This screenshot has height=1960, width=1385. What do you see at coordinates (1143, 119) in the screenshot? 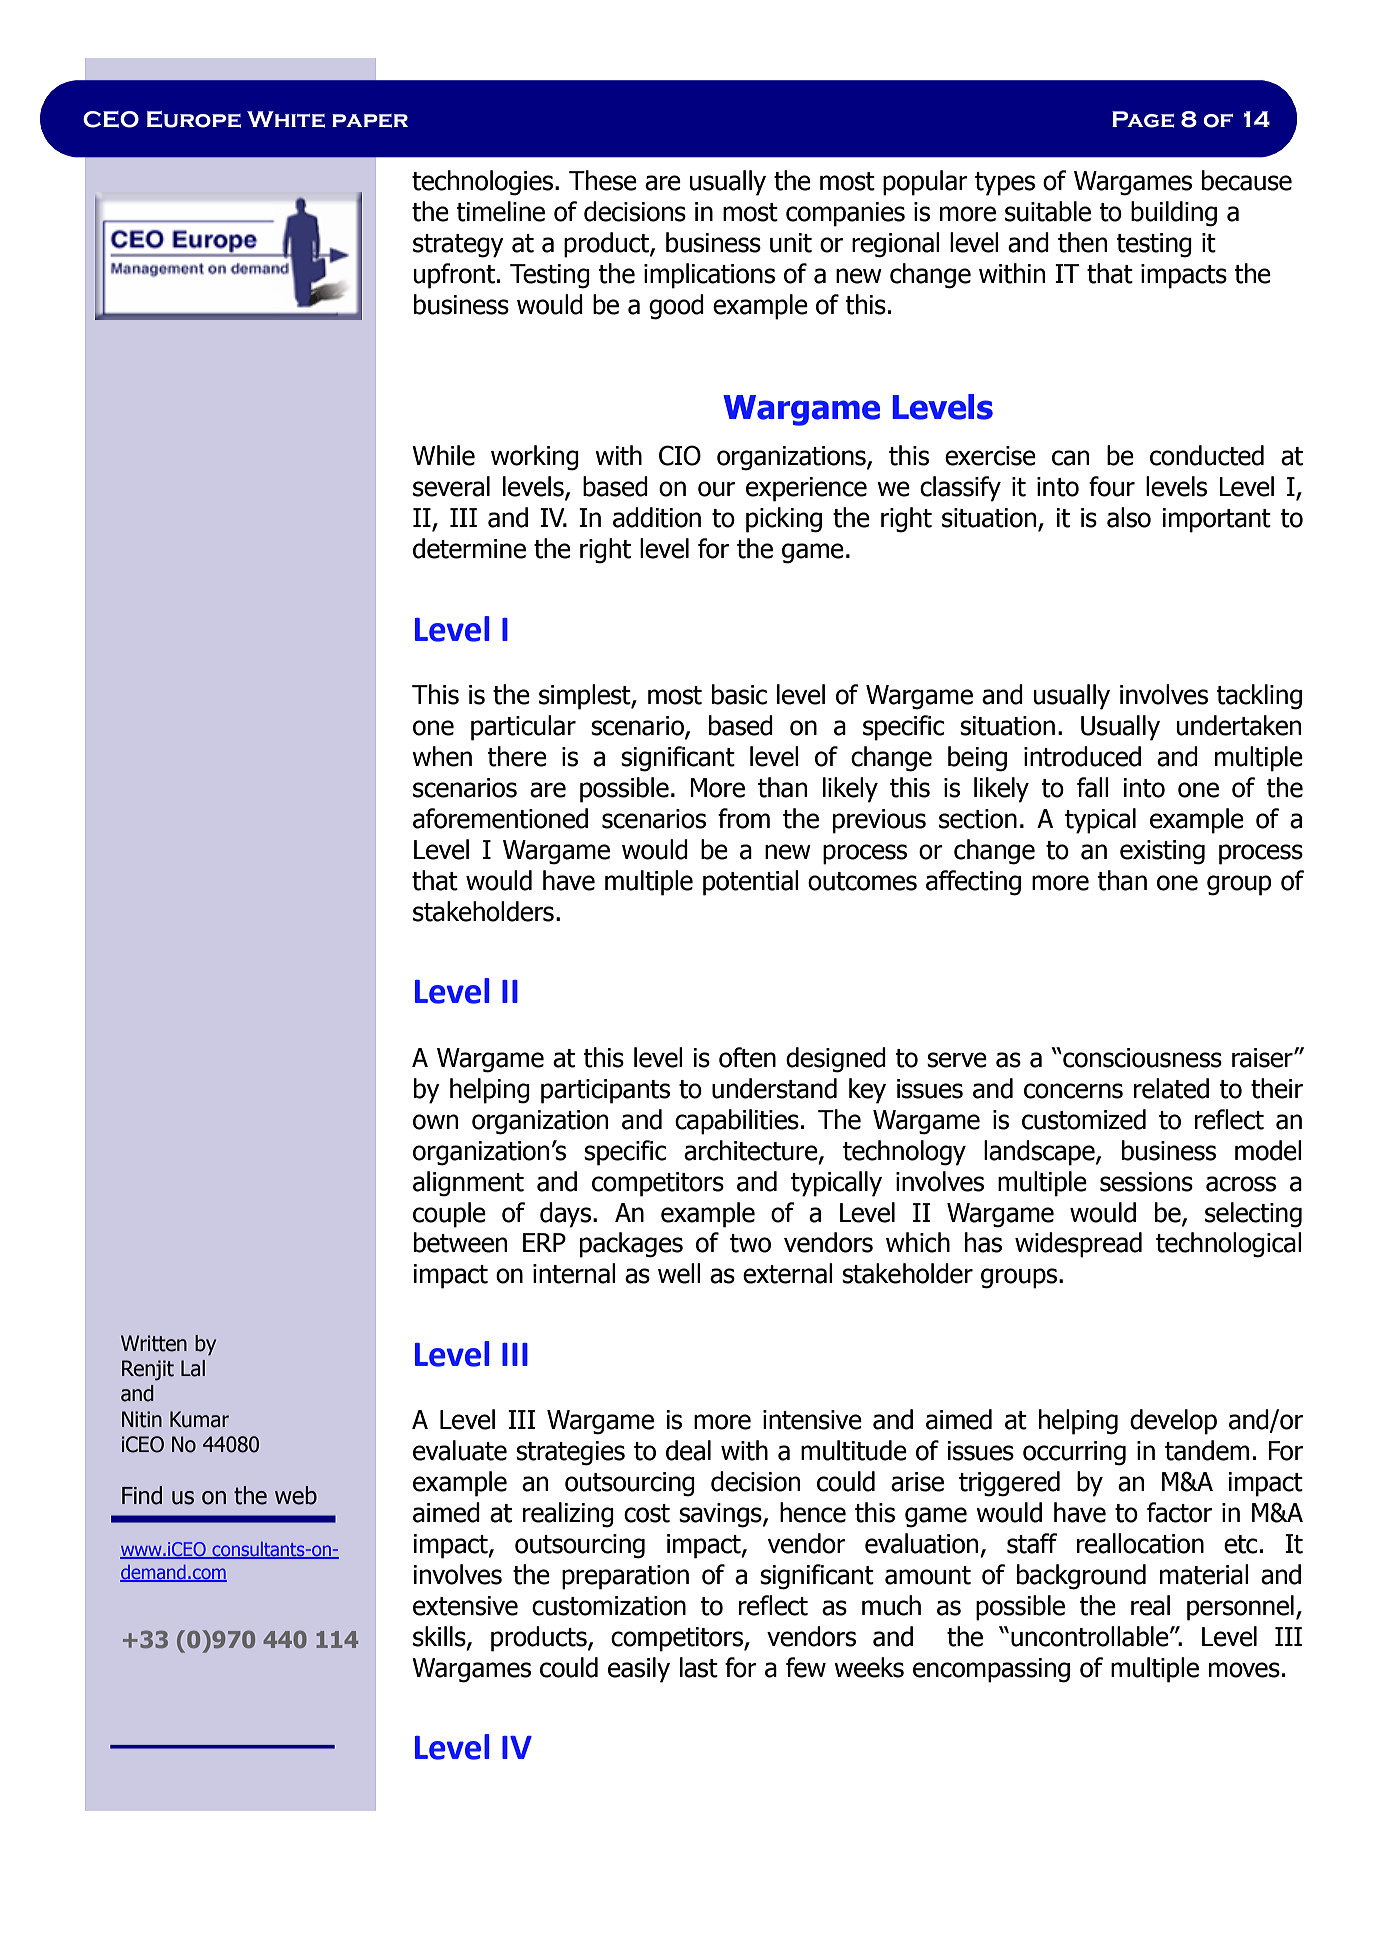
I see `Page` at bounding box center [1143, 119].
